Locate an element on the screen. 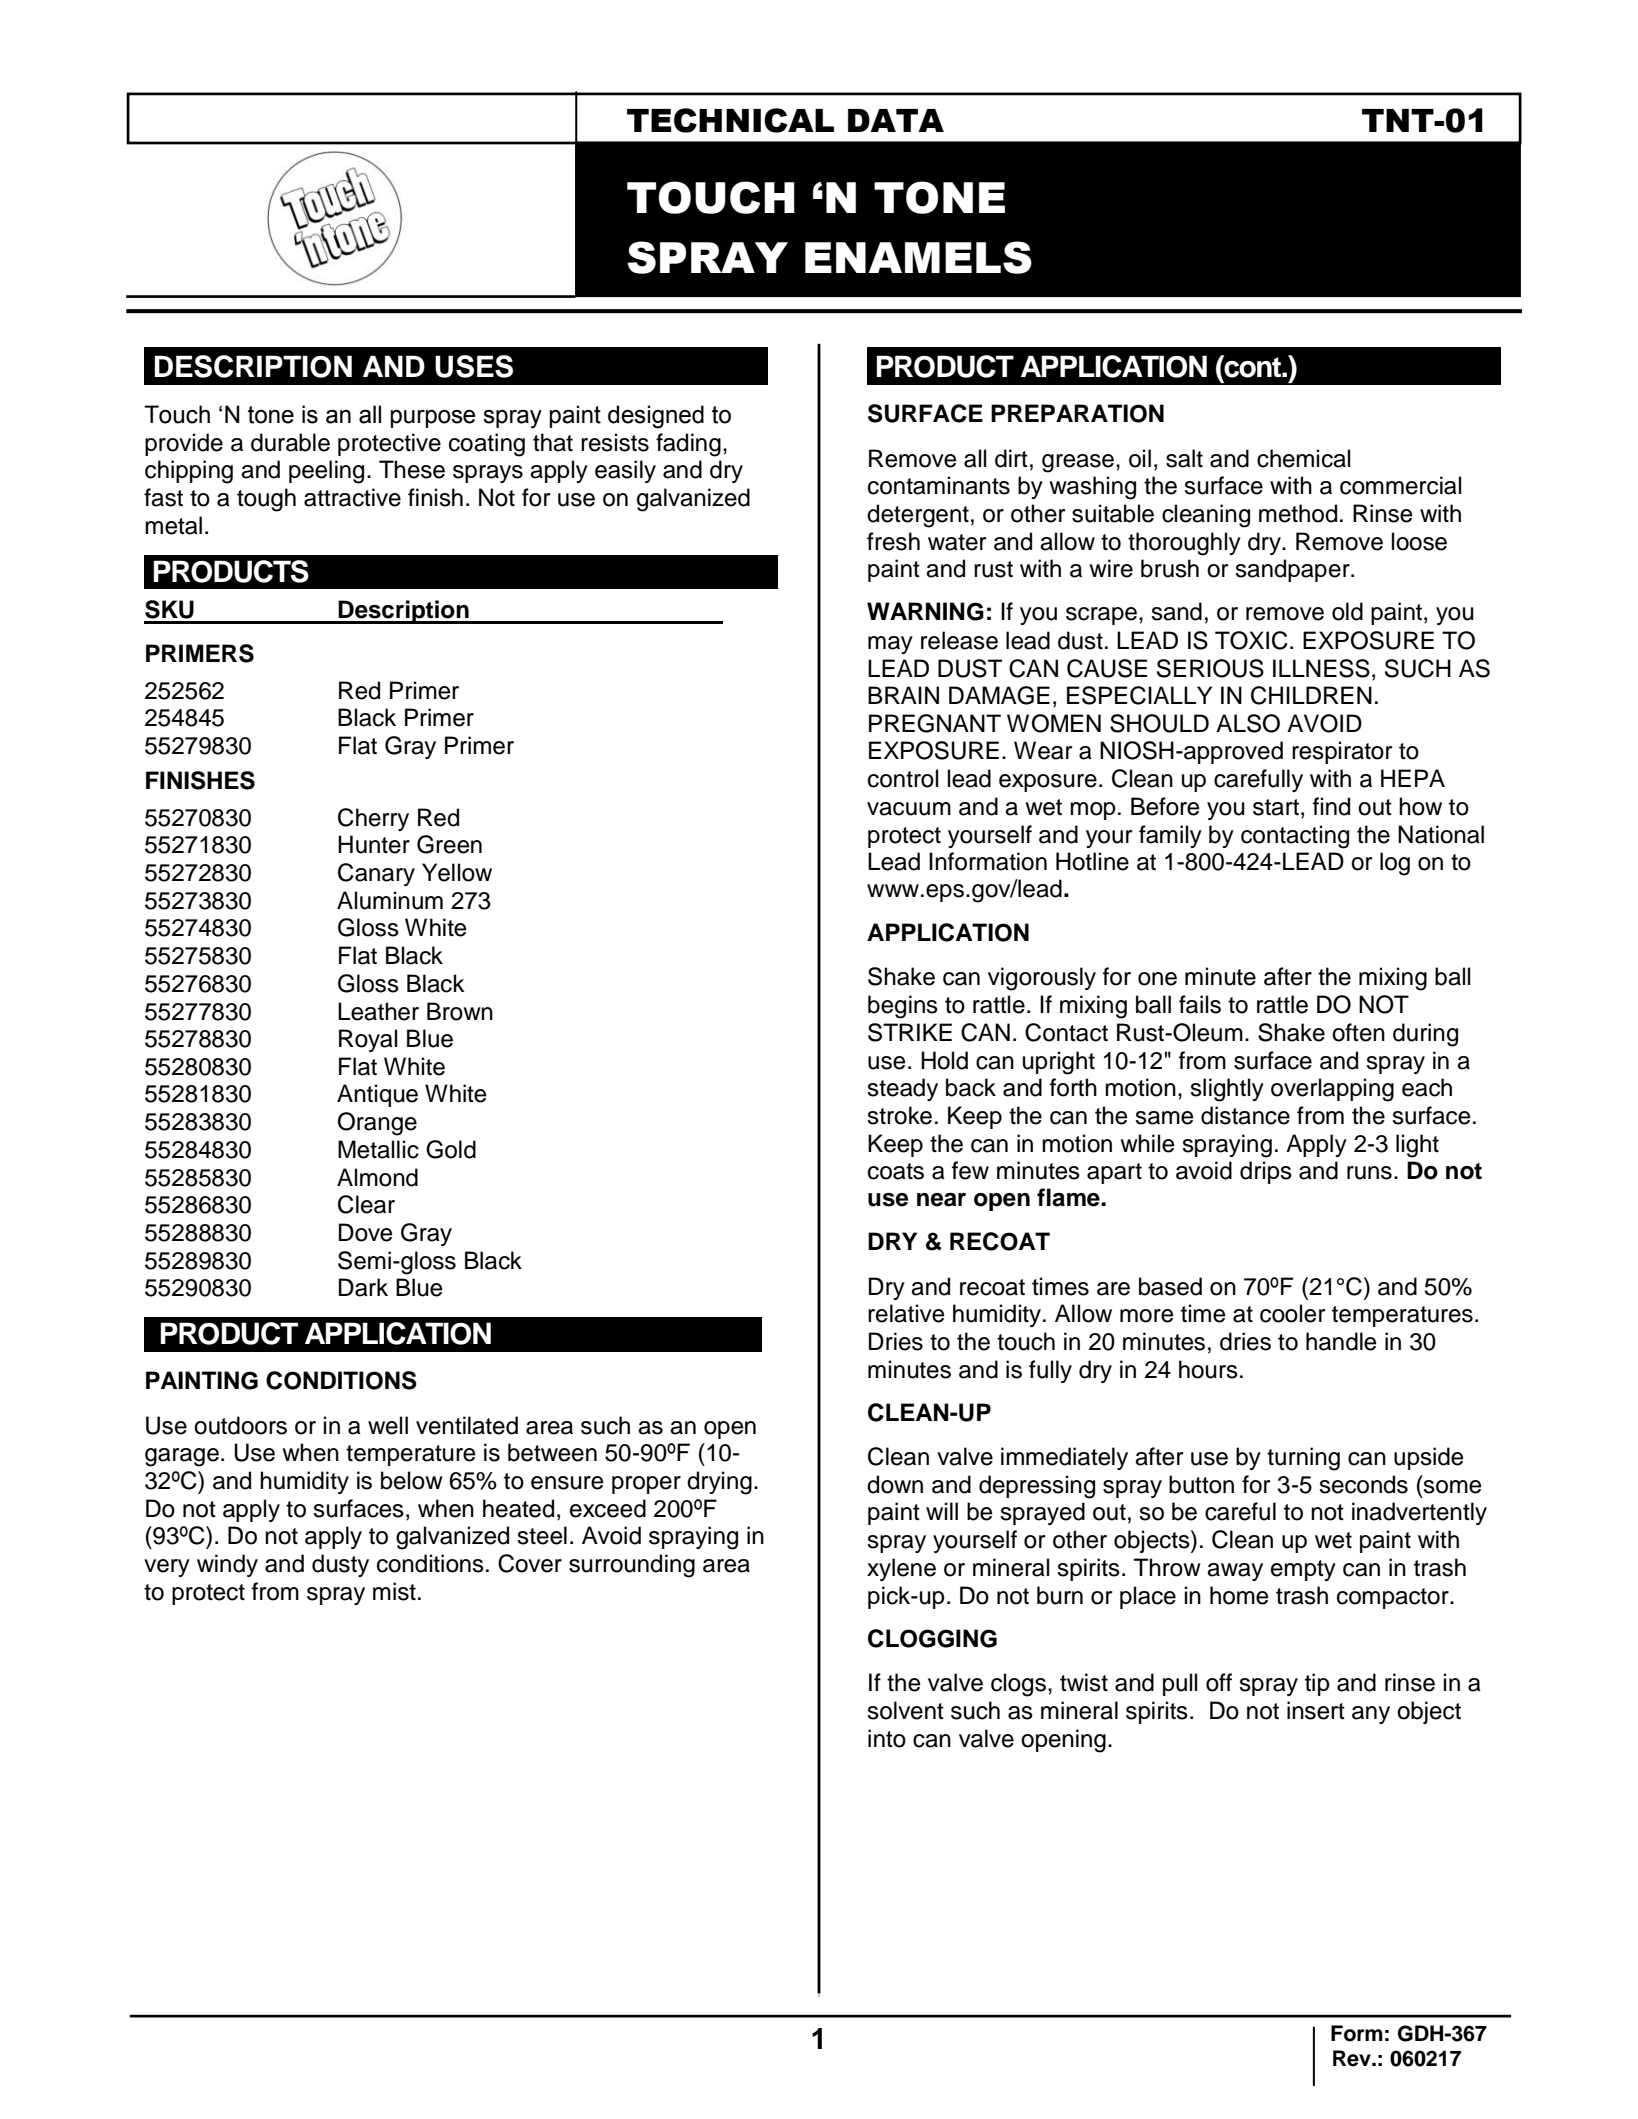 The image size is (1638, 2119). Antique is located at coordinates (377, 1095).
